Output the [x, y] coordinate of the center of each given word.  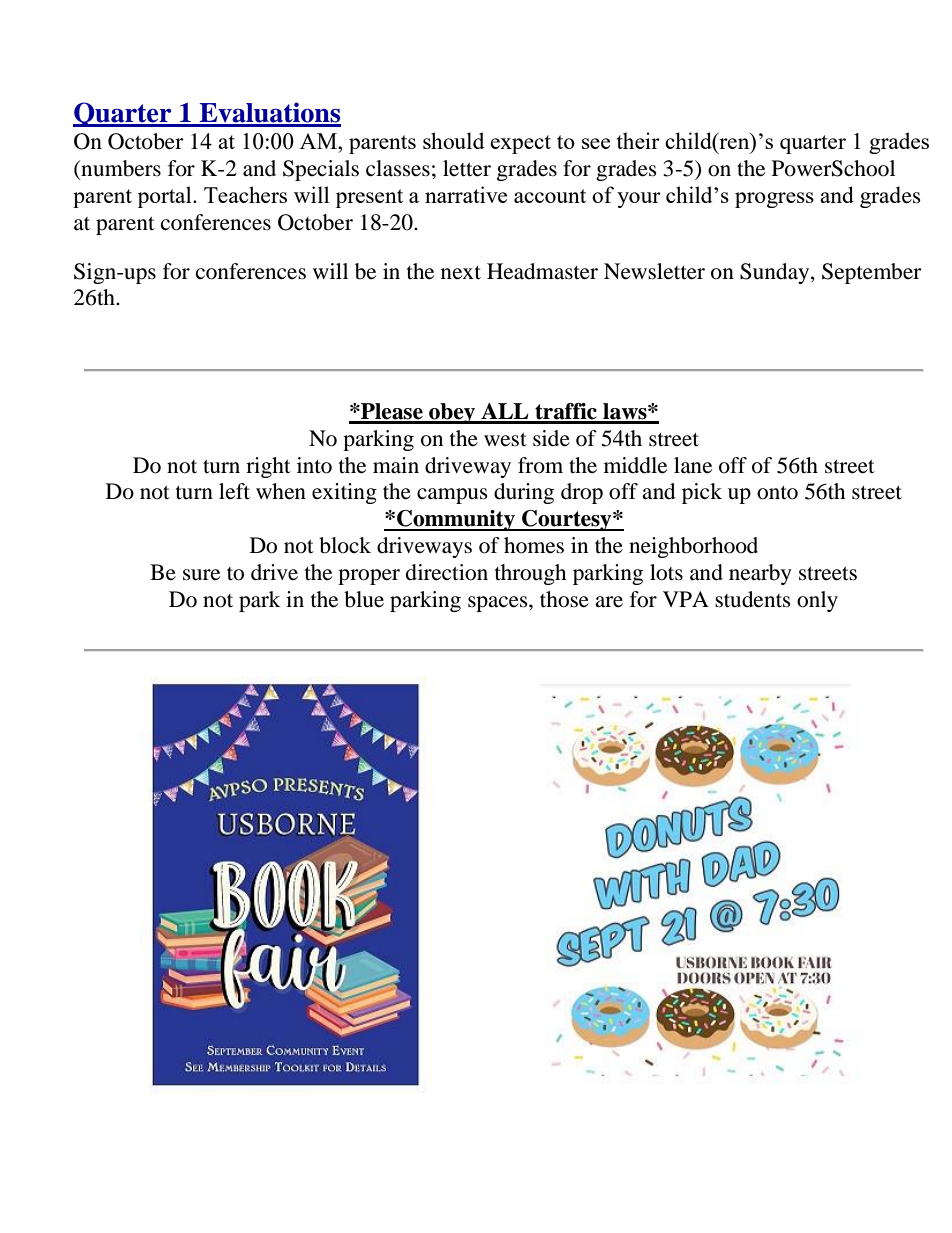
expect [520, 144]
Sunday [776, 273]
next [461, 273]
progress [774, 200]
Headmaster [542, 271]
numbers [120, 169]
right [268, 467]
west [505, 440]
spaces [499, 604]
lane [693, 465]
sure [201, 575]
